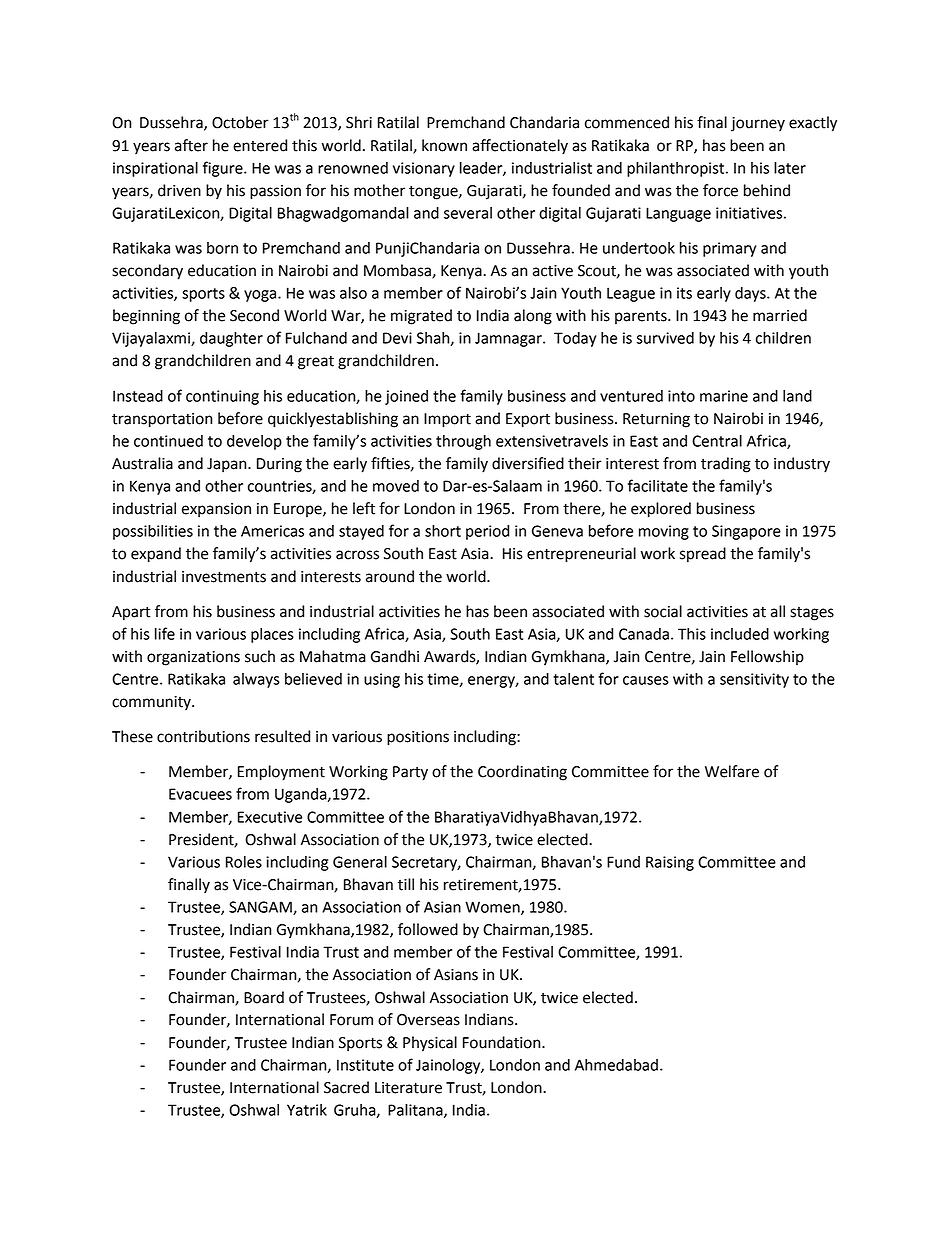 This image has width=952, height=1233. Describe the element at coordinates (503, 1042) in the image. I see `Foundation` at that location.
